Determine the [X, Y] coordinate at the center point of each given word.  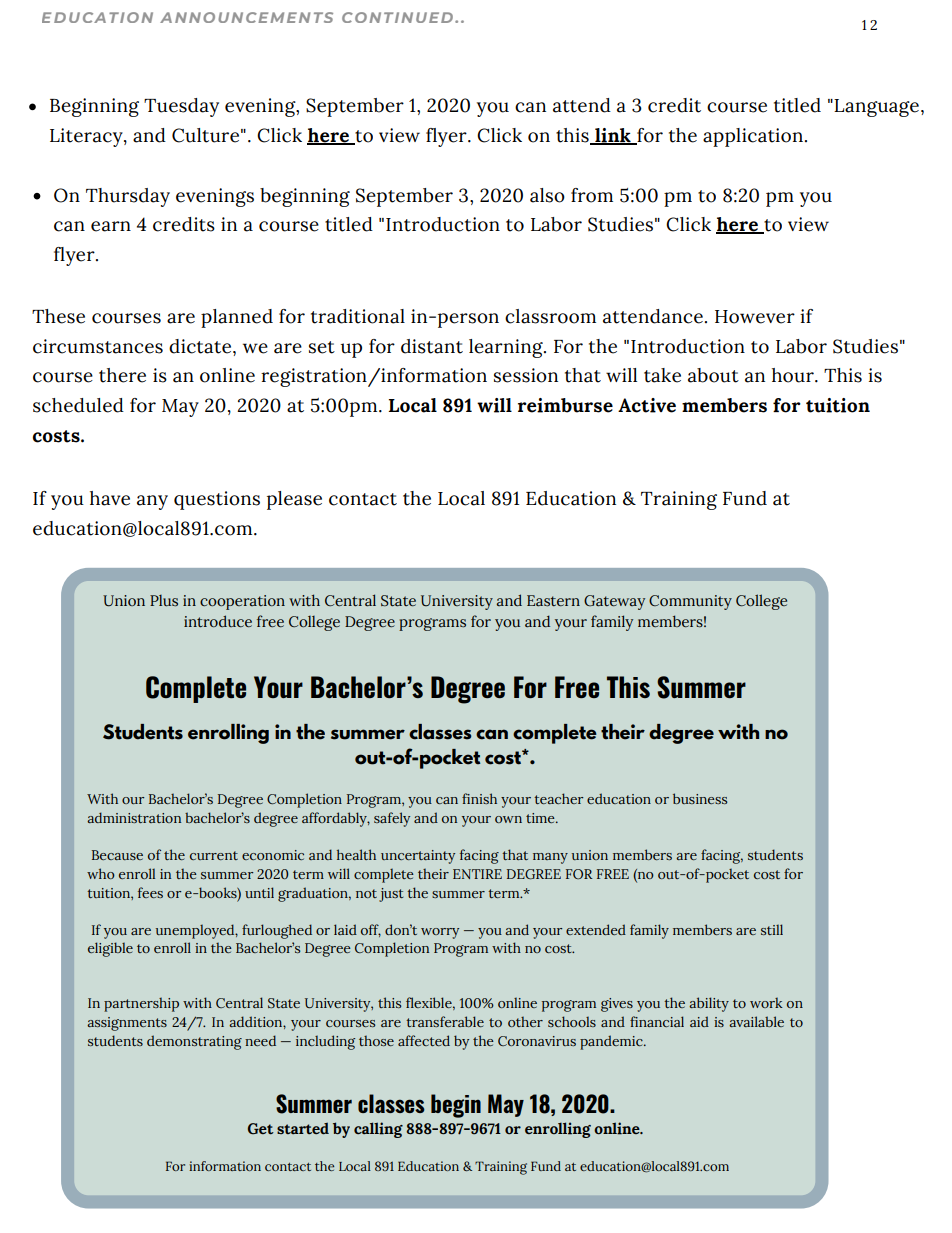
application [753, 137]
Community [690, 602]
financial [657, 1021]
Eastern [553, 601]
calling [378, 1130]
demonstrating [194, 1042]
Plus [164, 601]
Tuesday [181, 107]
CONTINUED [399, 17]
